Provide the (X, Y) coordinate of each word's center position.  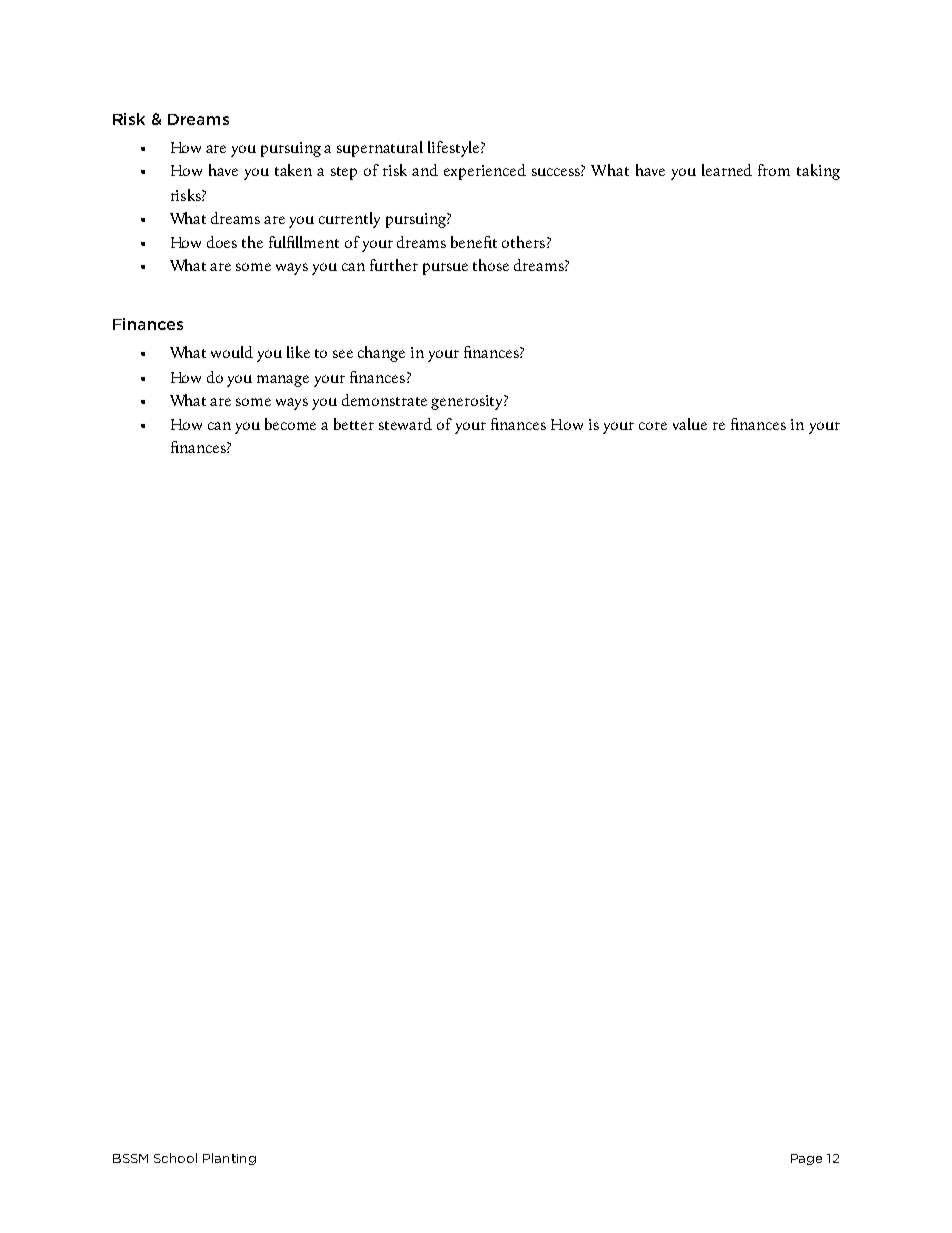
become (290, 424)
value (690, 424)
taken (293, 170)
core (653, 426)
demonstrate (384, 400)
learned (727, 170)
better (354, 424)
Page (806, 1159)
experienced (485, 172)
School (175, 1158)
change (381, 354)
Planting (229, 1159)
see (343, 354)
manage (283, 381)
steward (405, 424)
